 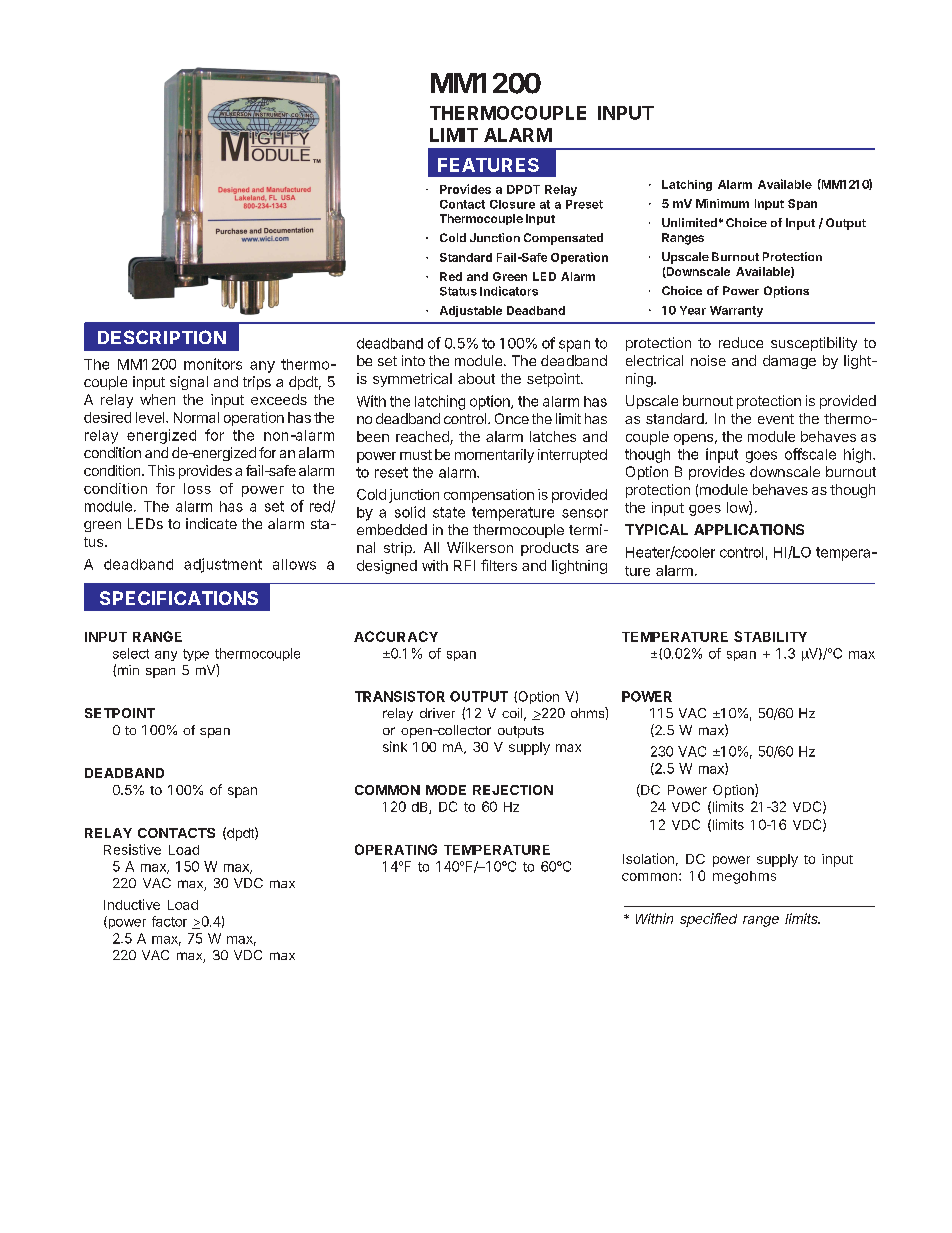 I want to click on factor, so click(x=169, y=921).
